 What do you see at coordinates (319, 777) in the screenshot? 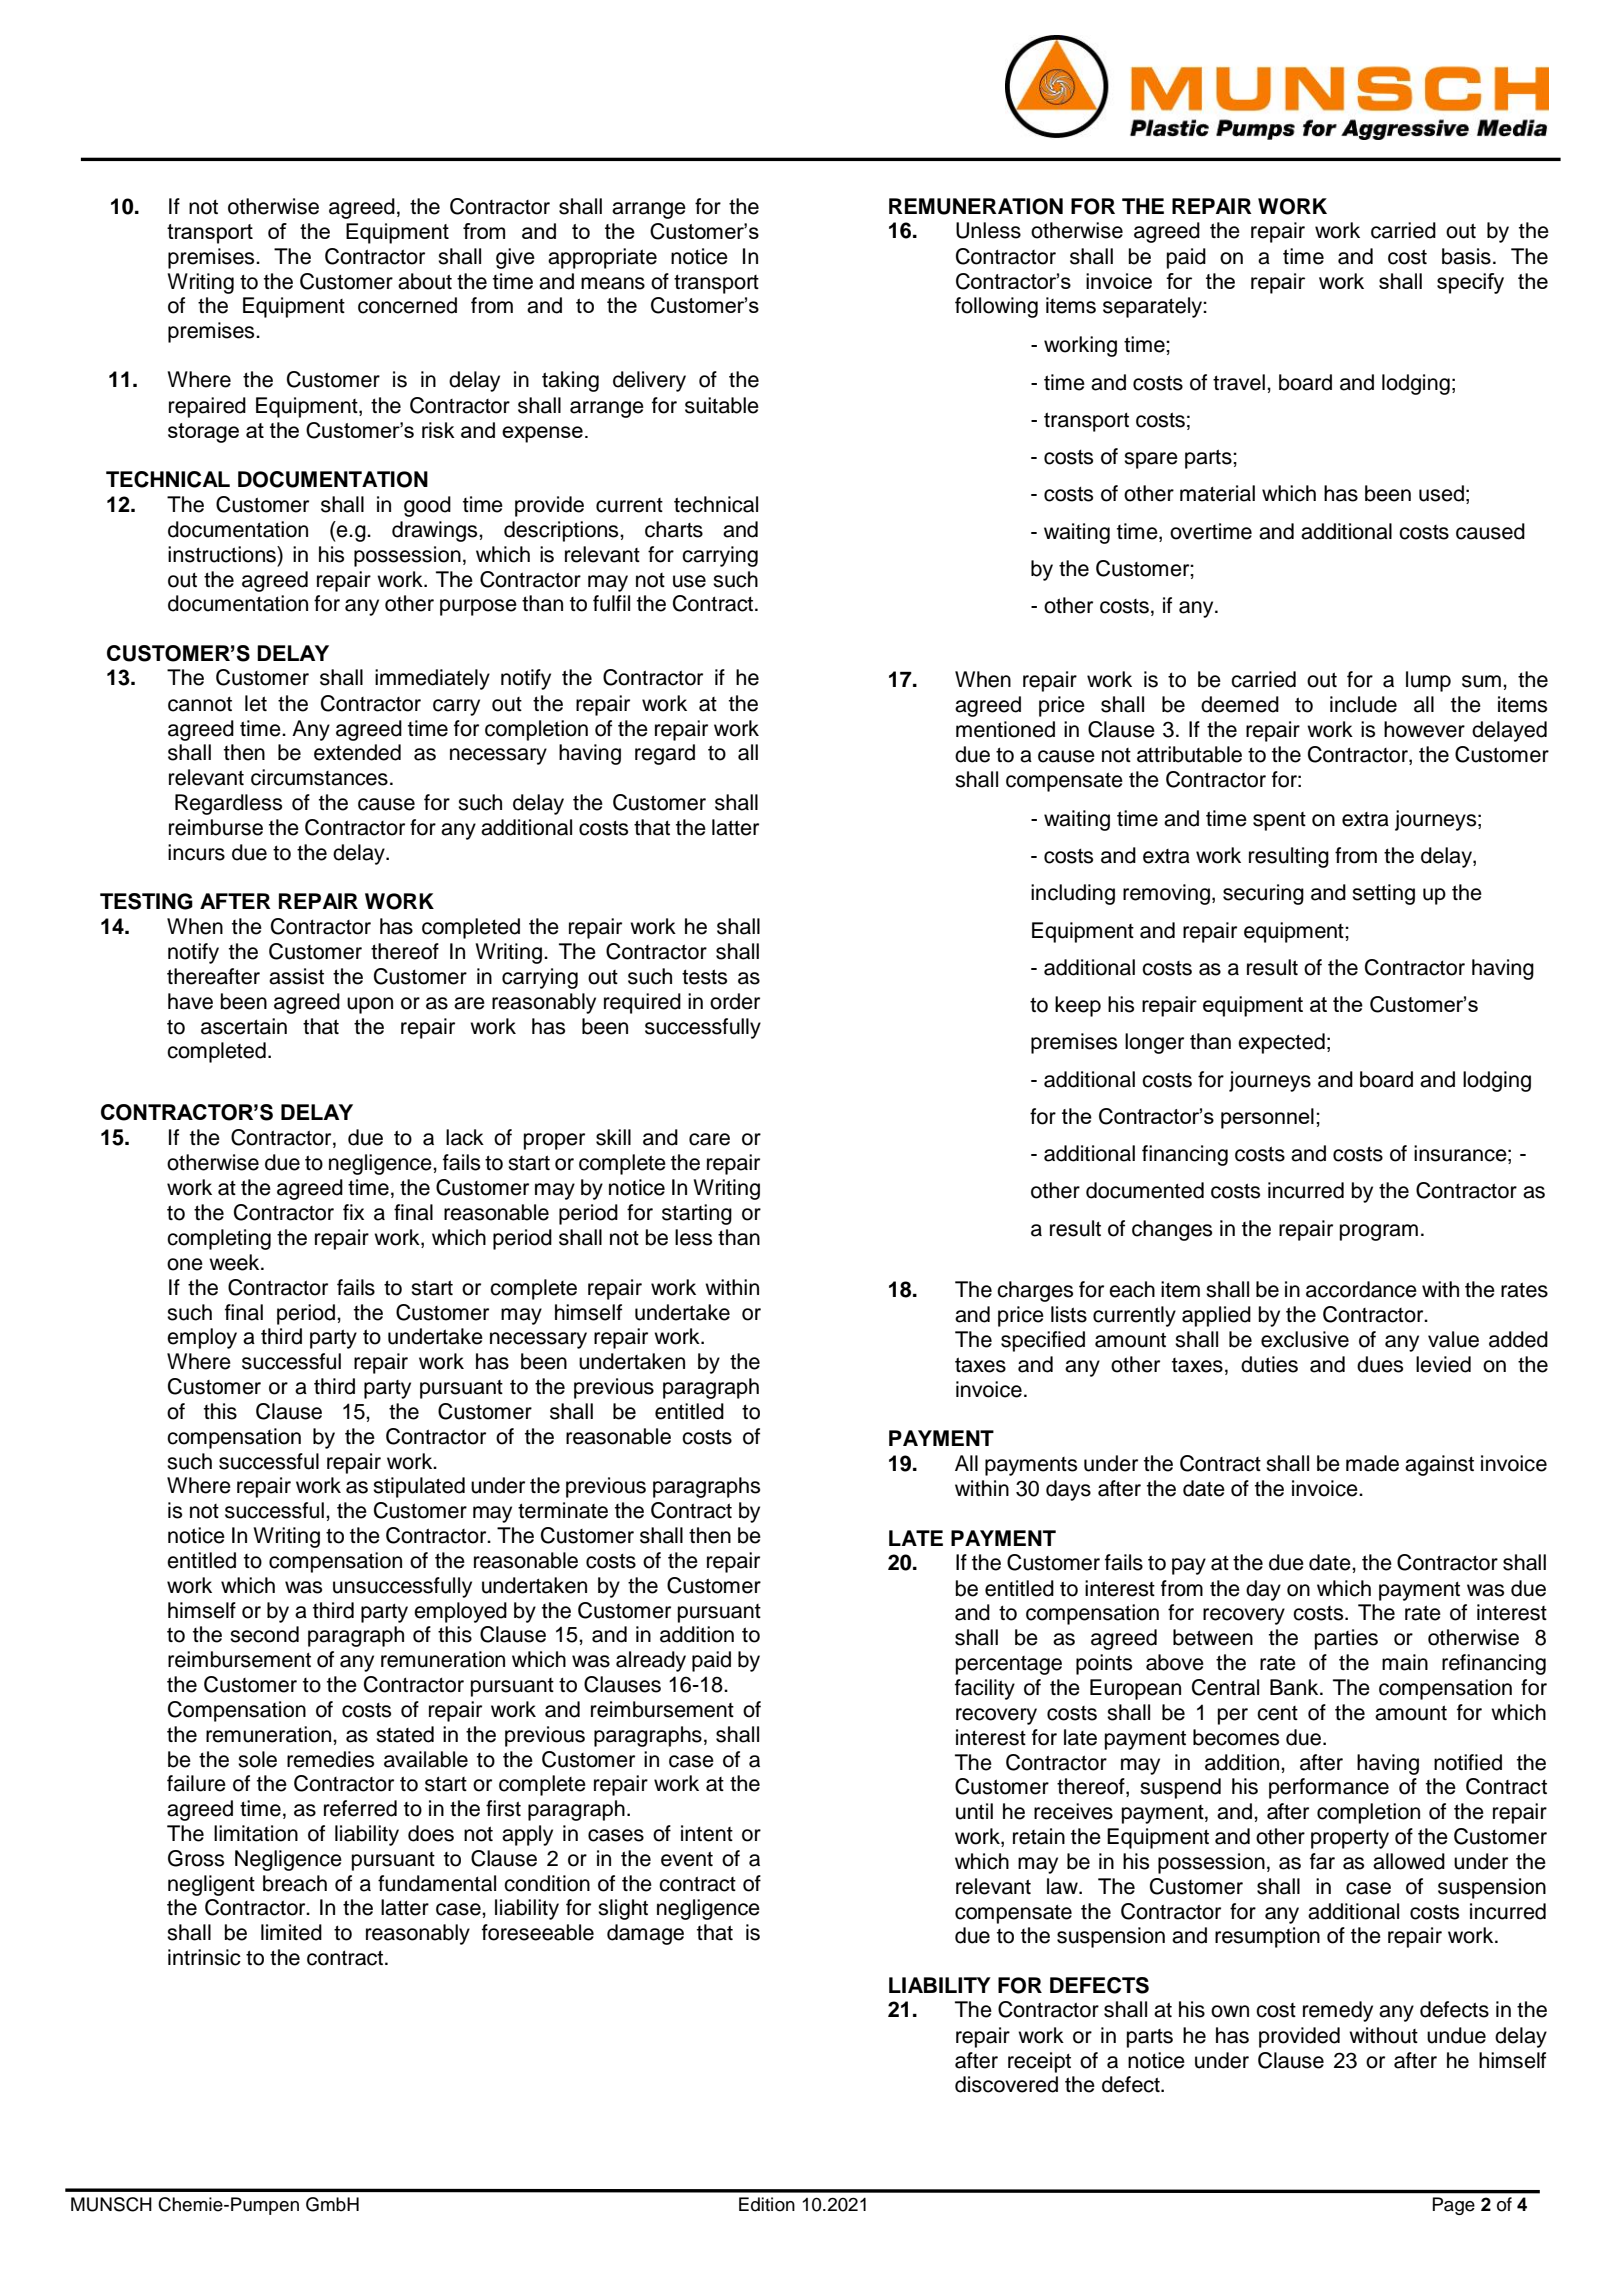
I see `circumstances` at bounding box center [319, 777].
